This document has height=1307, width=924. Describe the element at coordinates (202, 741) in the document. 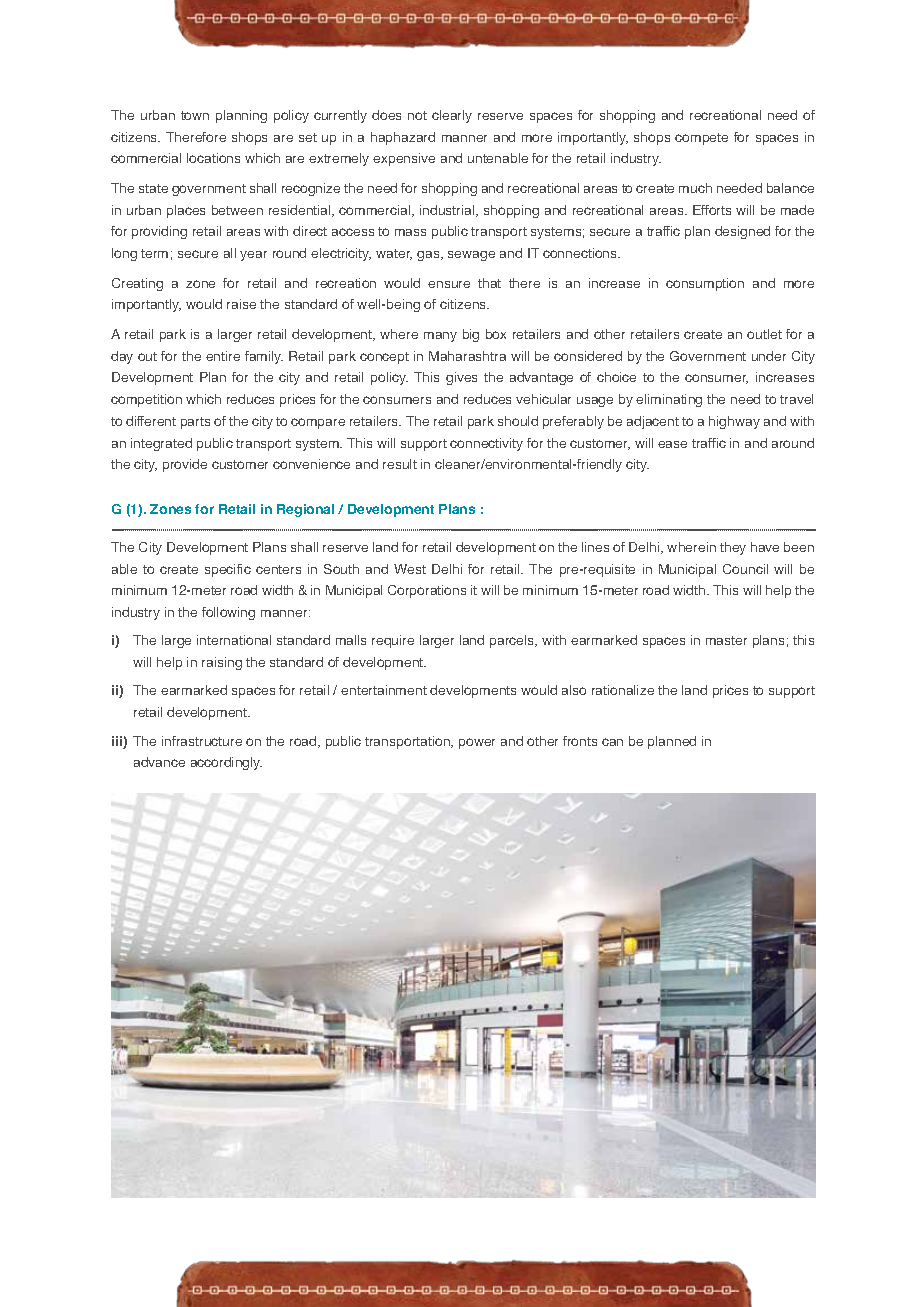

I see `infrastructure` at that location.
